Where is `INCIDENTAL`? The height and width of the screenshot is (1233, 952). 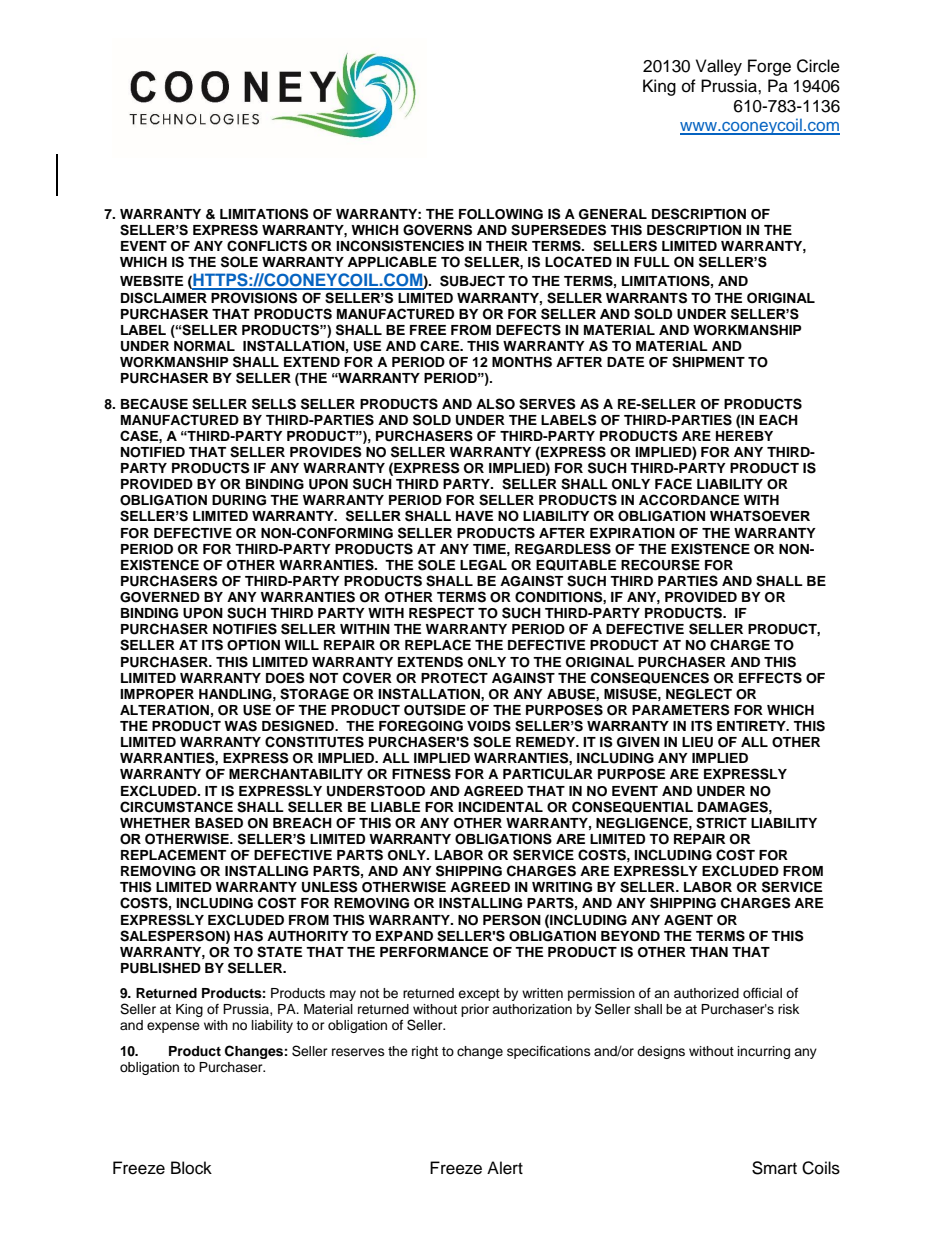
INCIDENTAL is located at coordinates (500, 807).
